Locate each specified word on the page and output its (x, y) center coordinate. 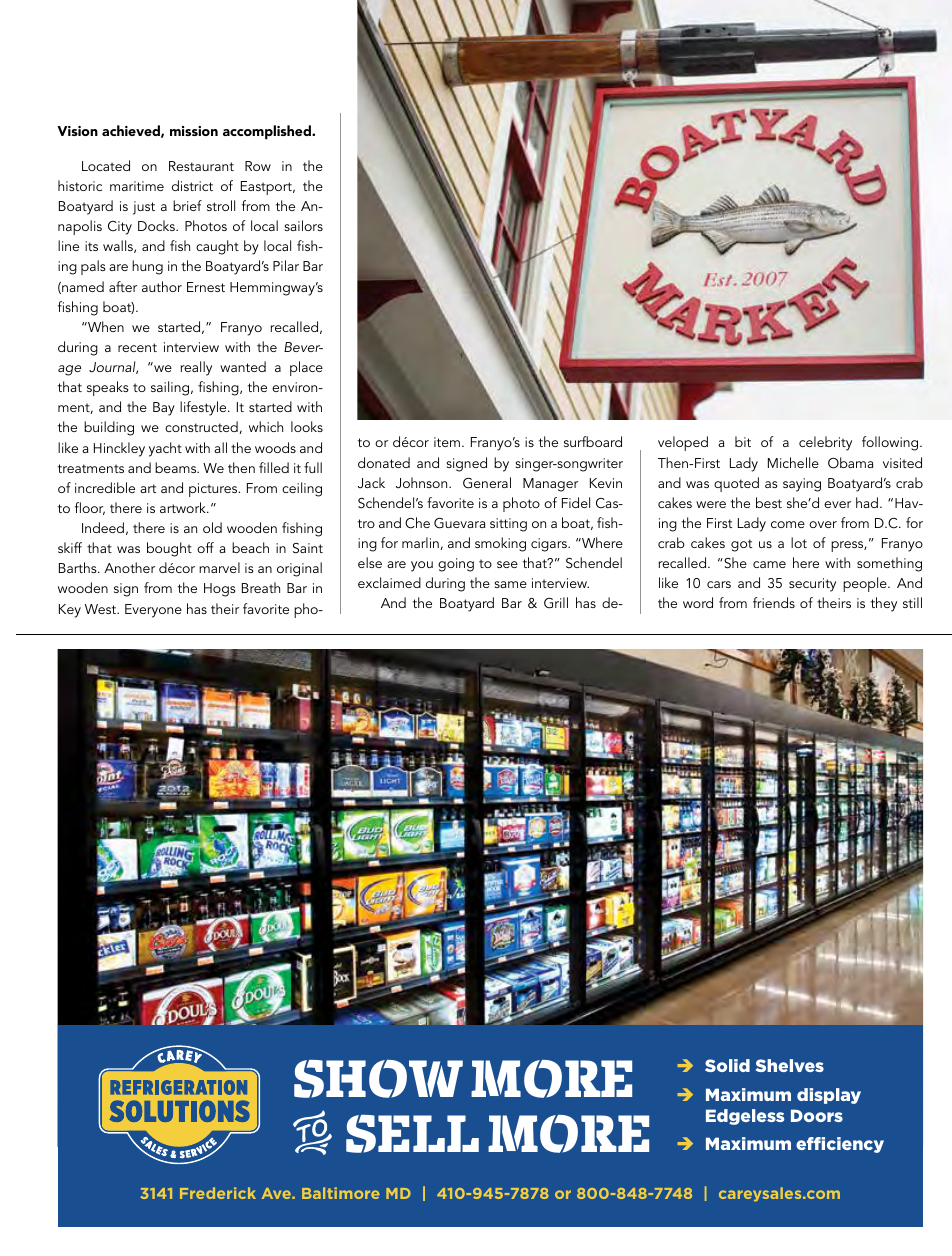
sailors (303, 225)
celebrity (825, 443)
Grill (556, 603)
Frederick (218, 1193)
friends (774, 602)
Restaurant (201, 166)
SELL (412, 1134)
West (102, 609)
